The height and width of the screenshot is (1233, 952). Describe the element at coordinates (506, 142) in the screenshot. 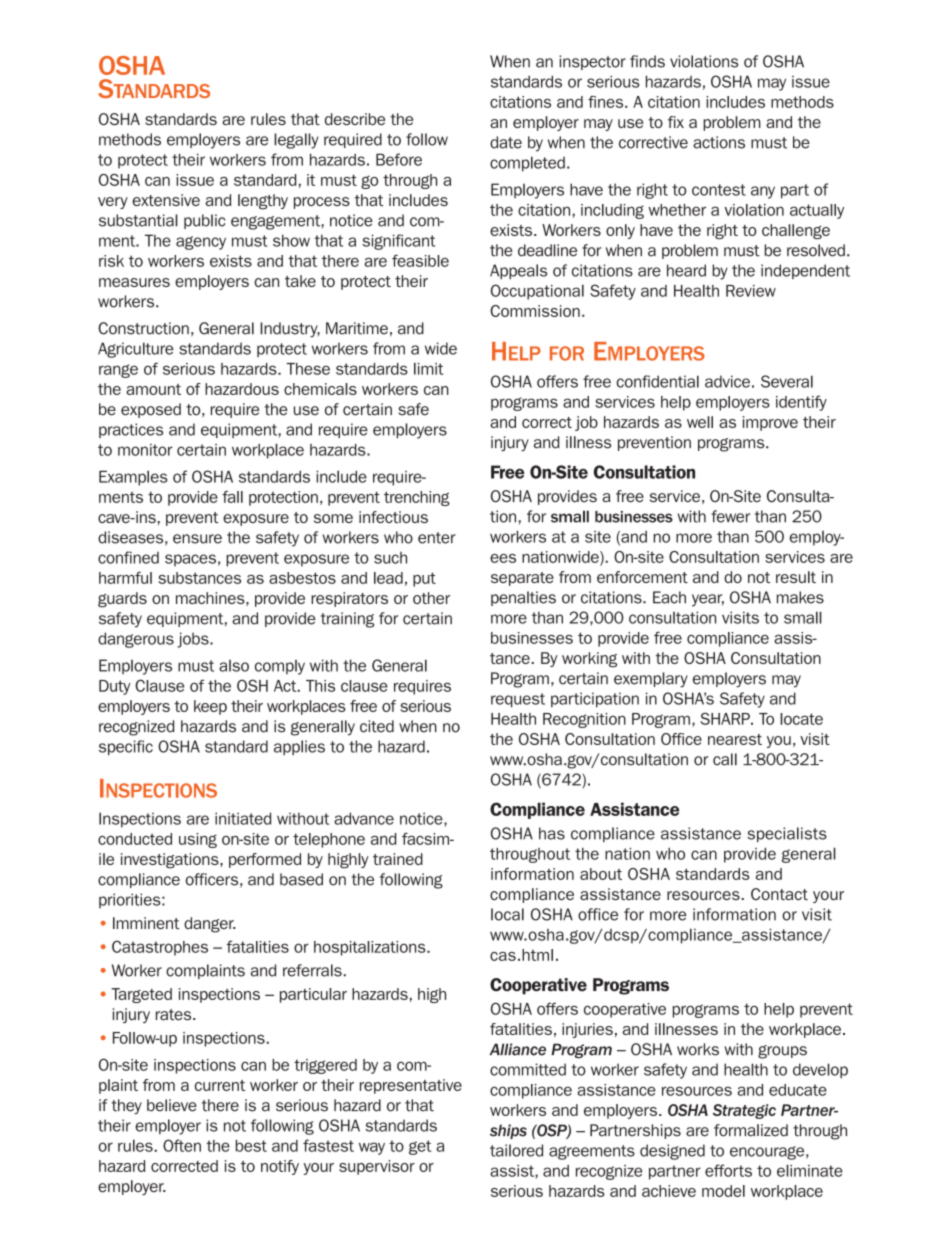

I see `date` at that location.
